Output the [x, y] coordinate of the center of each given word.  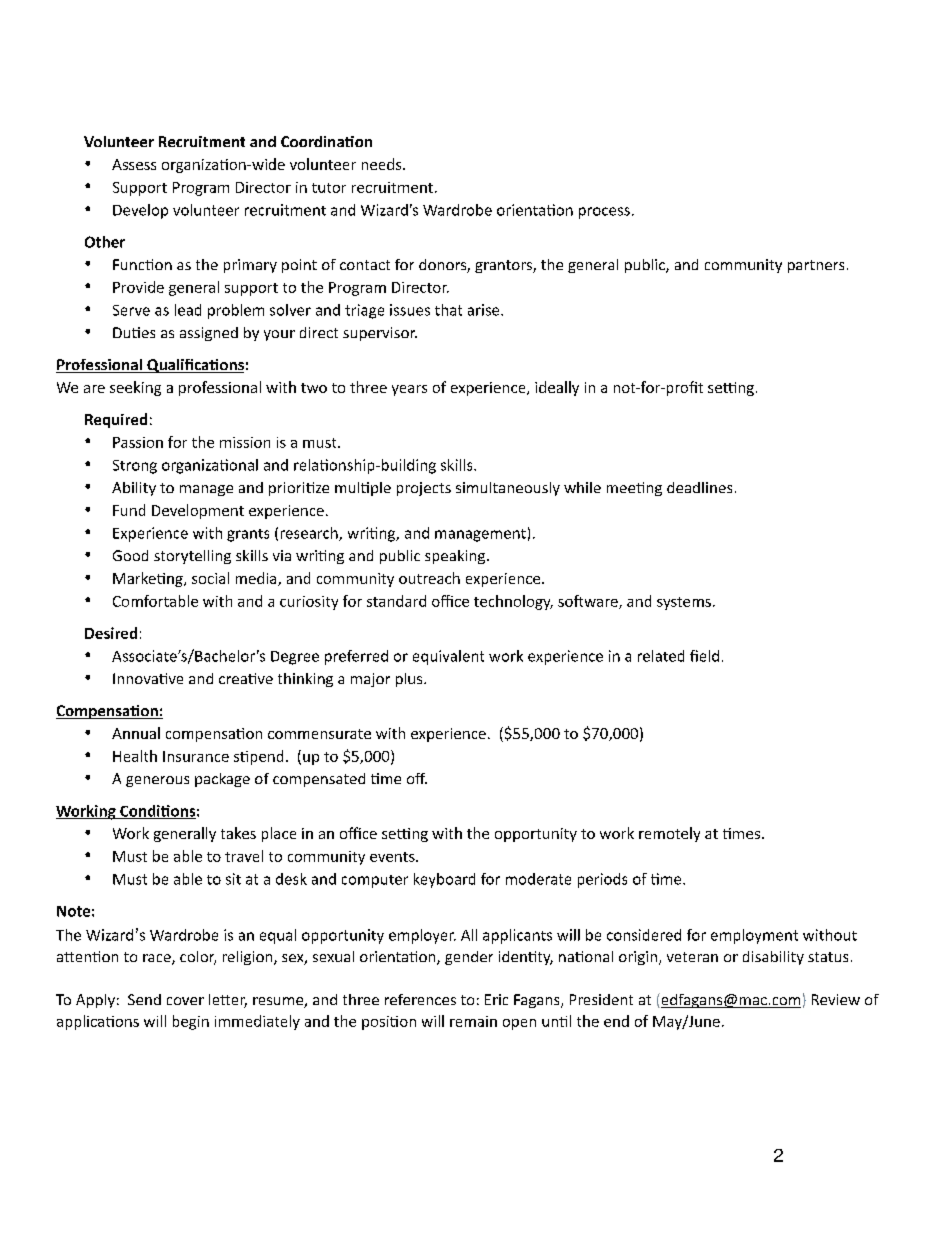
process [604, 213]
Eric [496, 999]
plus [410, 680]
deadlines [699, 487]
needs [383, 164]
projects [424, 489]
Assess [134, 164]
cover [185, 1001]
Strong [135, 467]
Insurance [196, 756]
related [661, 656]
